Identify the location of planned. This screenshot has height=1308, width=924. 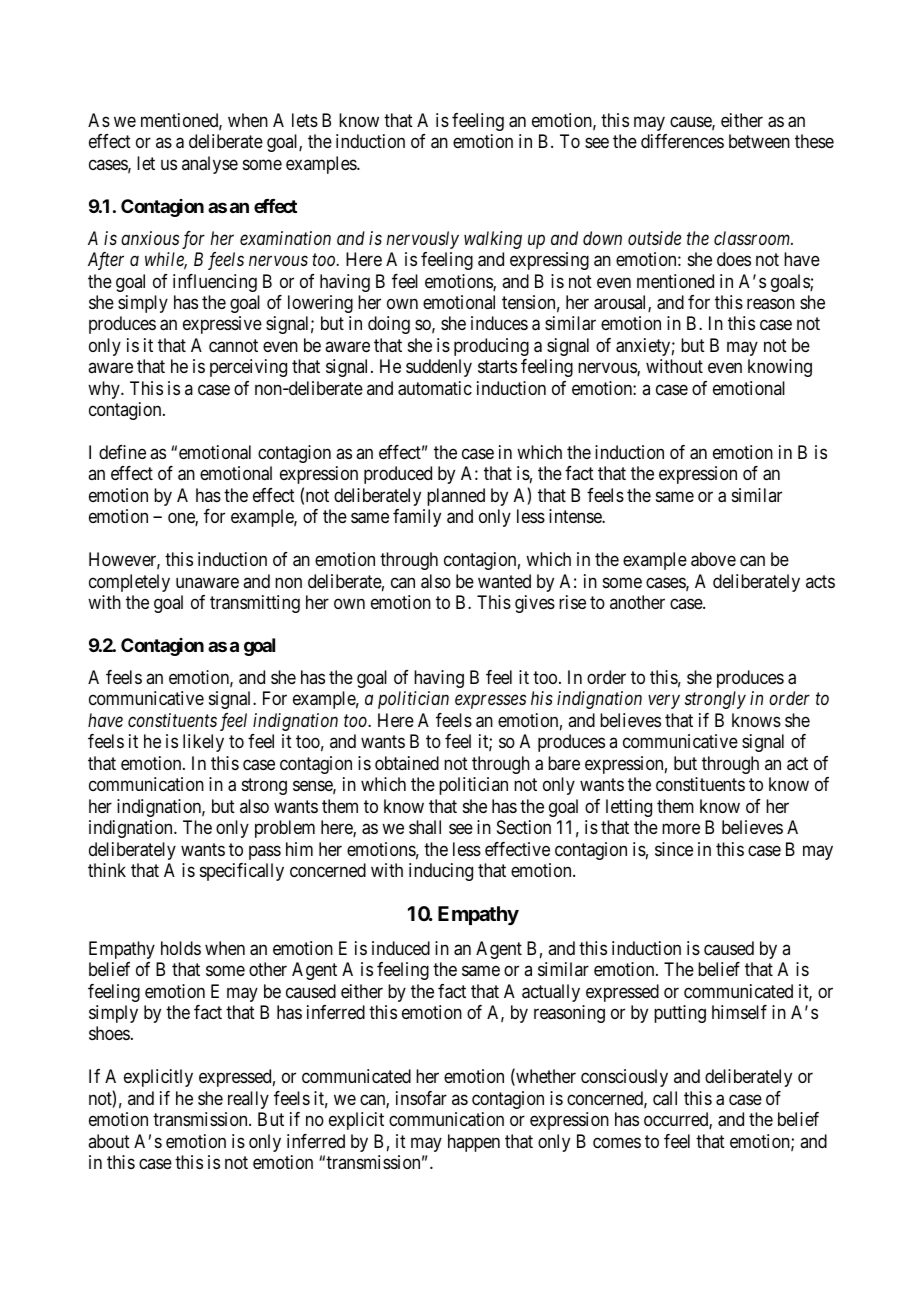
(456, 497).
